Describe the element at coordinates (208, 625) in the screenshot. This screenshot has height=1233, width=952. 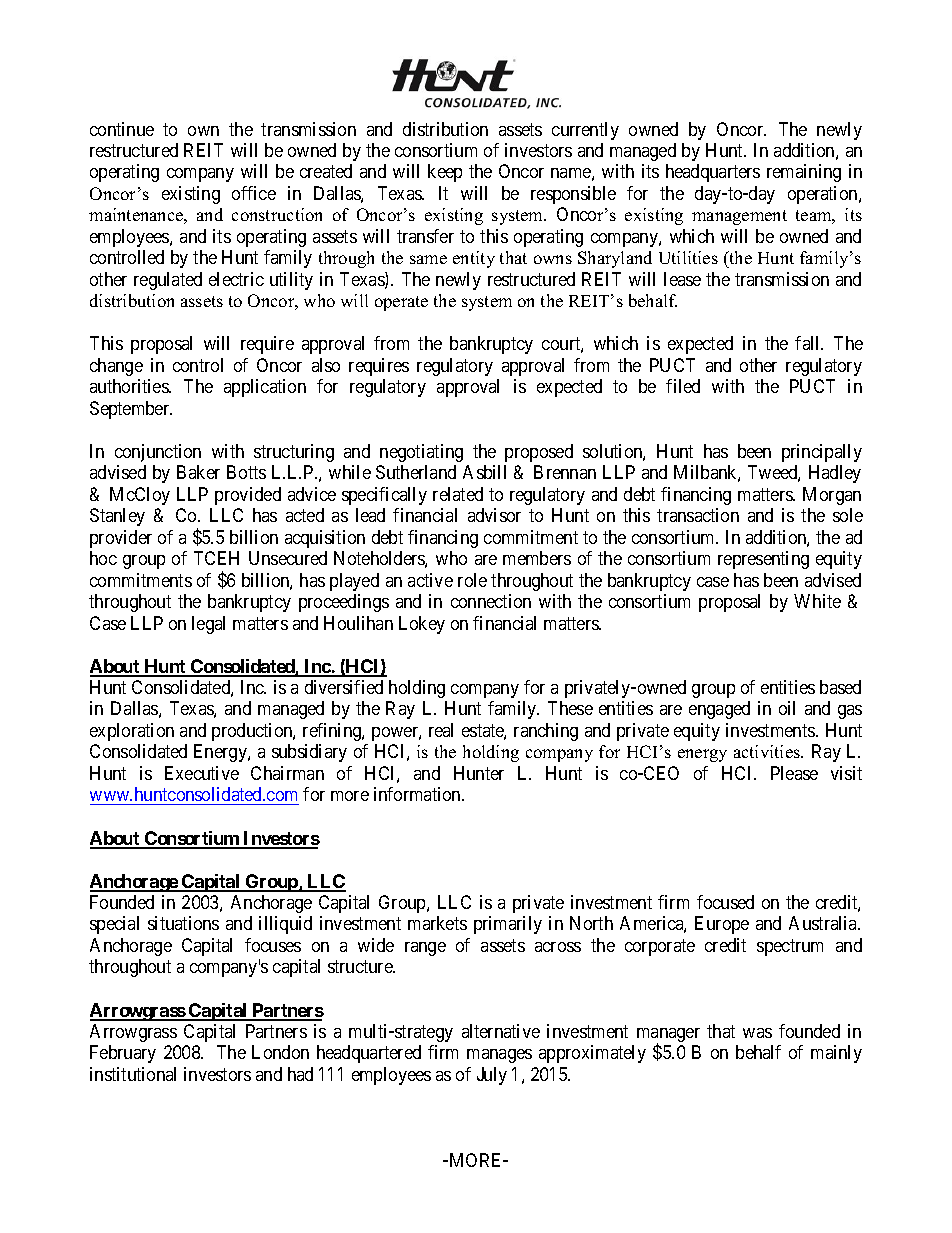
I see `legal` at that location.
